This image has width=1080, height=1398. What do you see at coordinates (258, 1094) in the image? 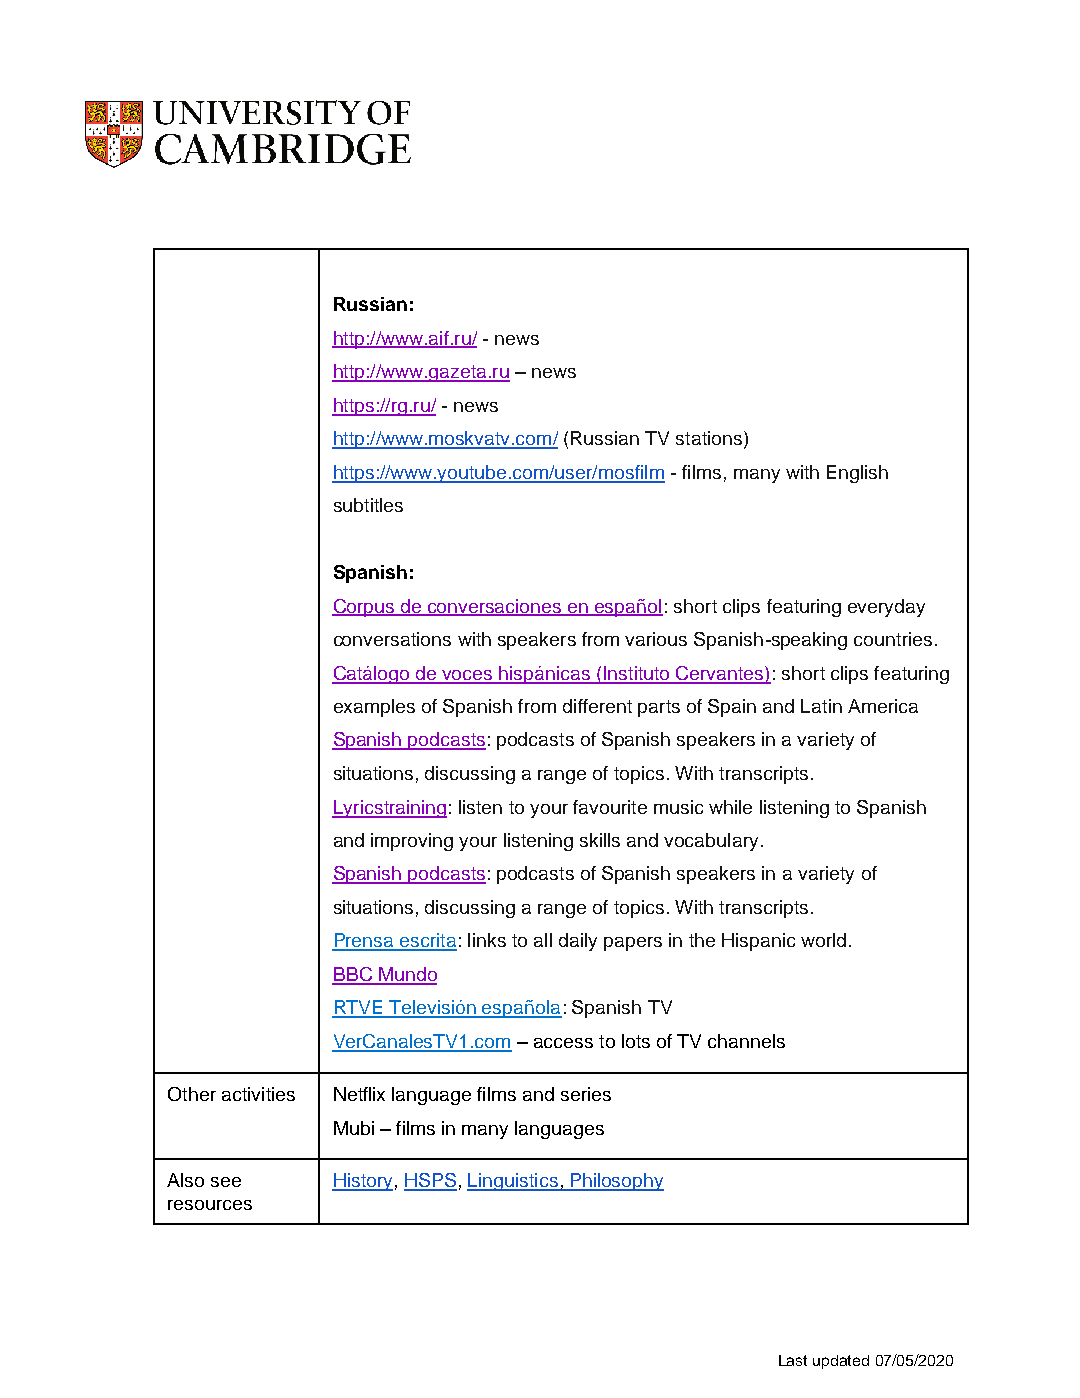
I see `activities` at bounding box center [258, 1094].
